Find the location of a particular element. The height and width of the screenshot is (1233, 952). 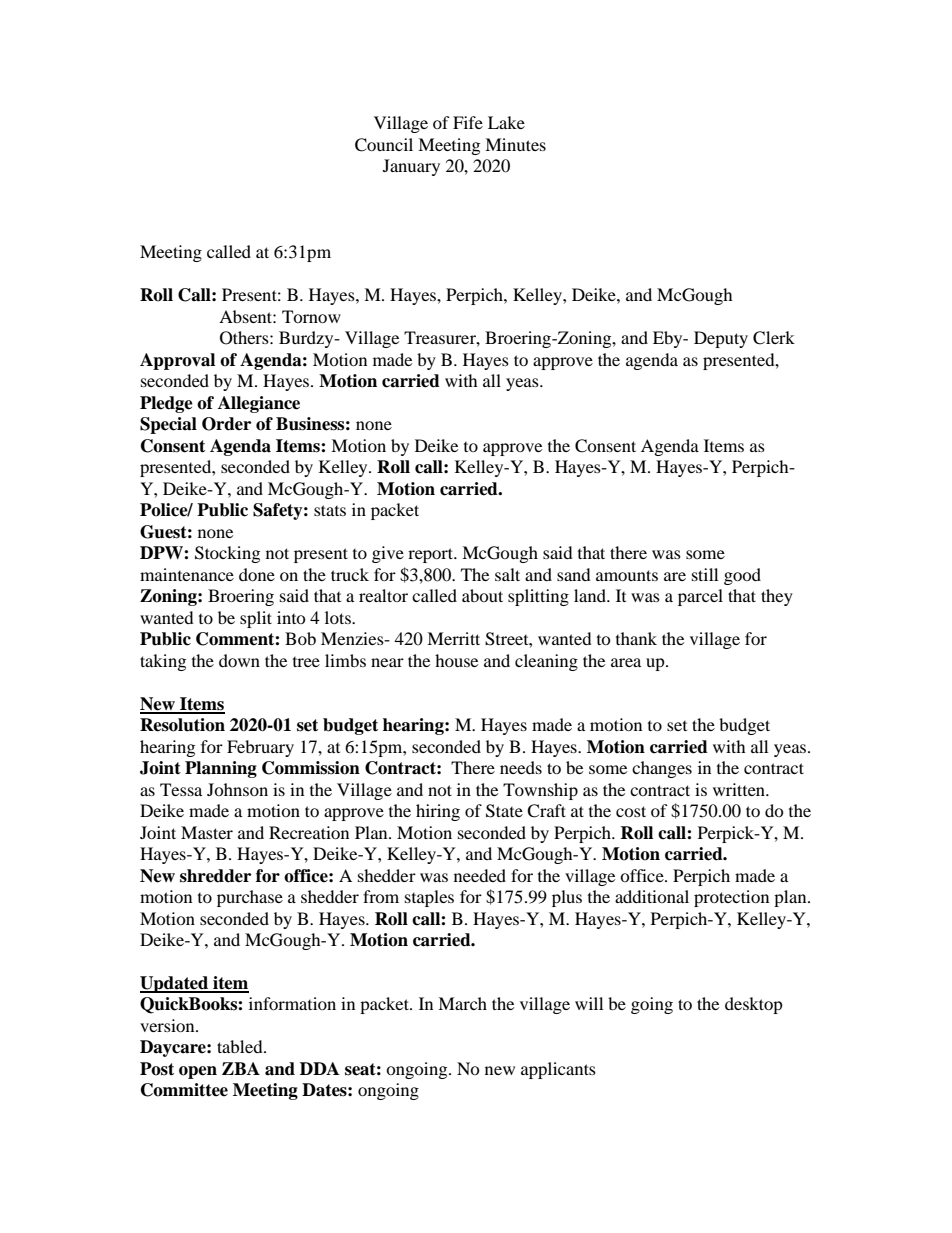

Fife is located at coordinates (468, 122).
